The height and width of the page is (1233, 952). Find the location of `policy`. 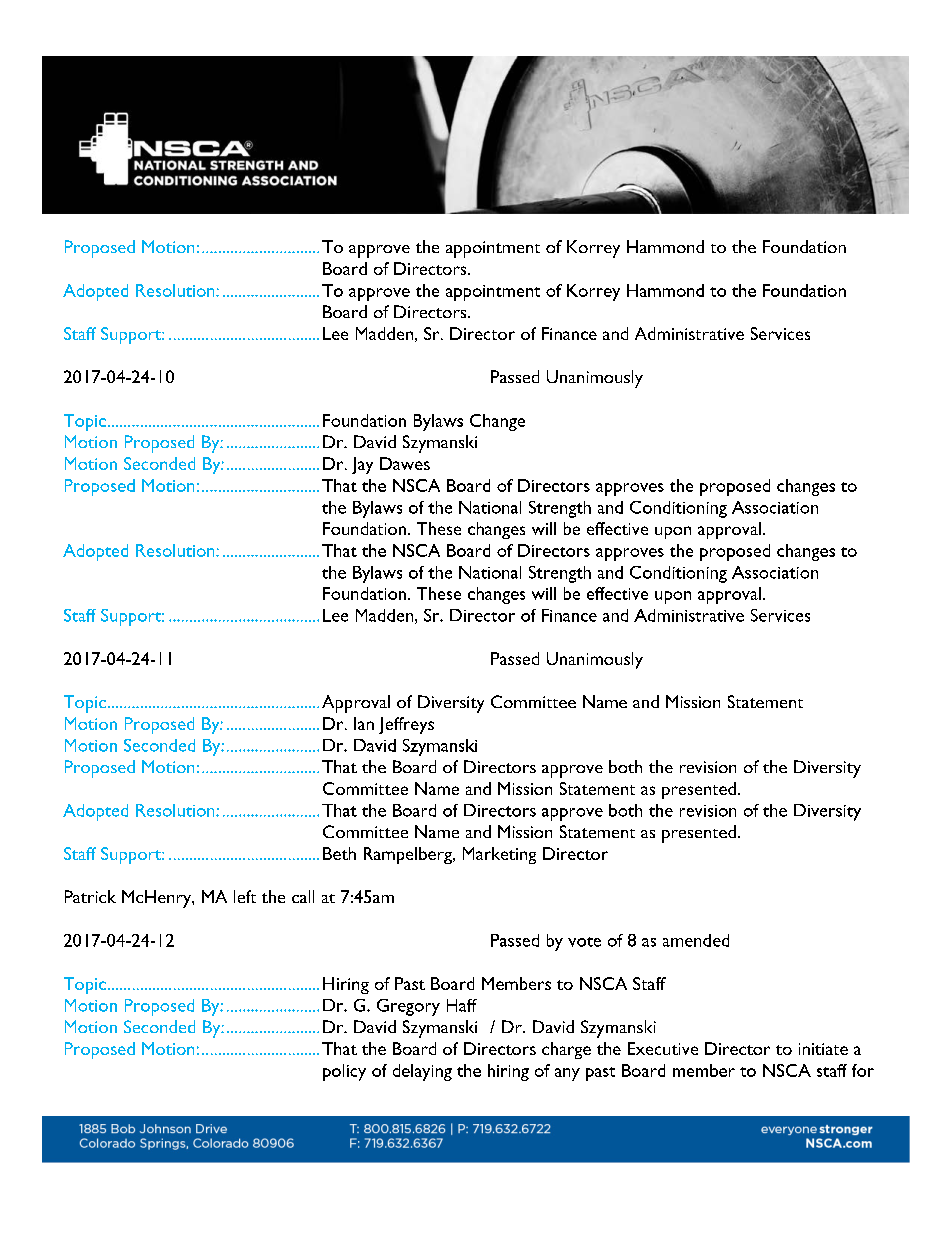

policy is located at coordinates (344, 1072).
